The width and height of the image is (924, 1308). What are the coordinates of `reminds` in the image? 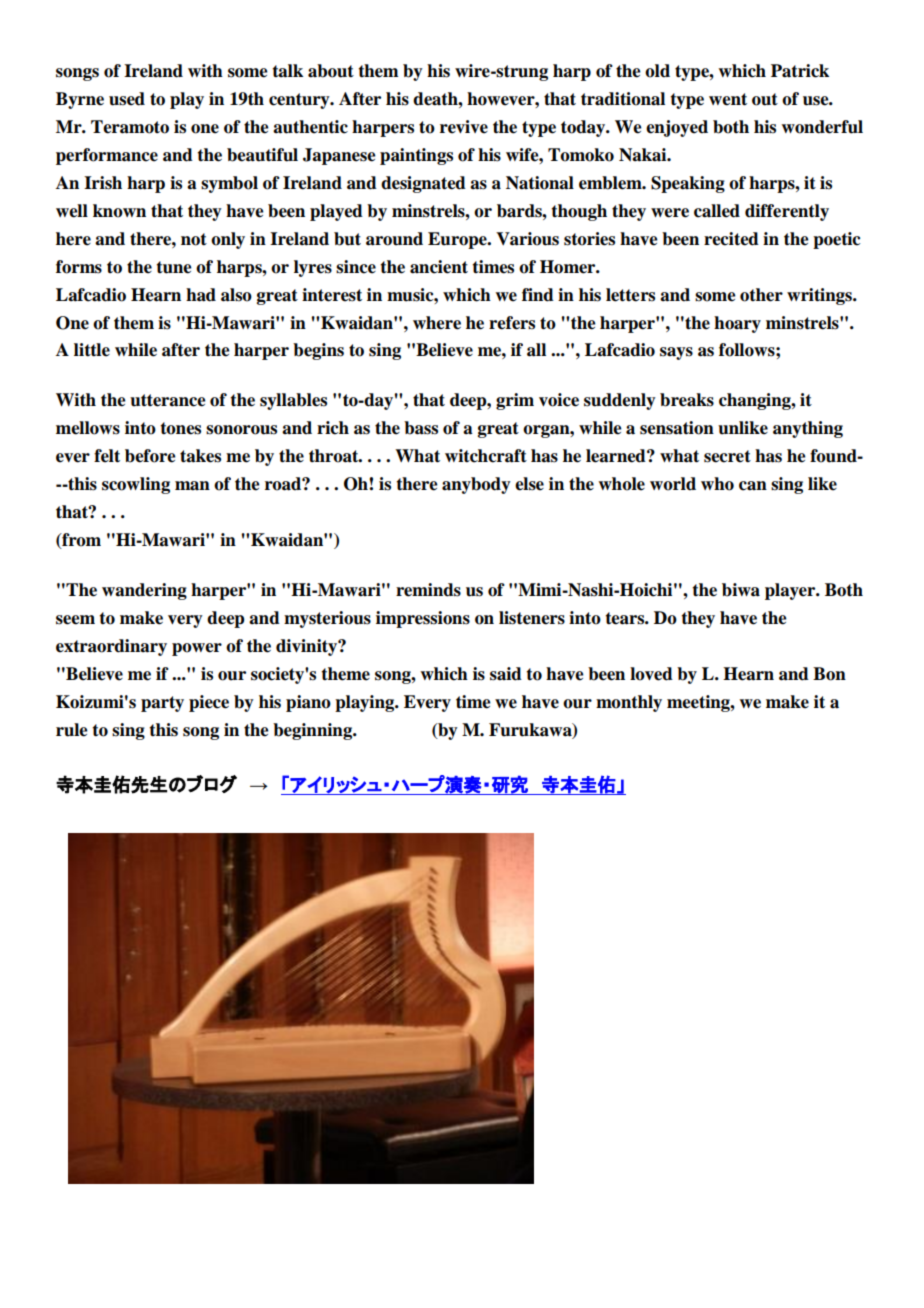 It's located at (428, 590).
